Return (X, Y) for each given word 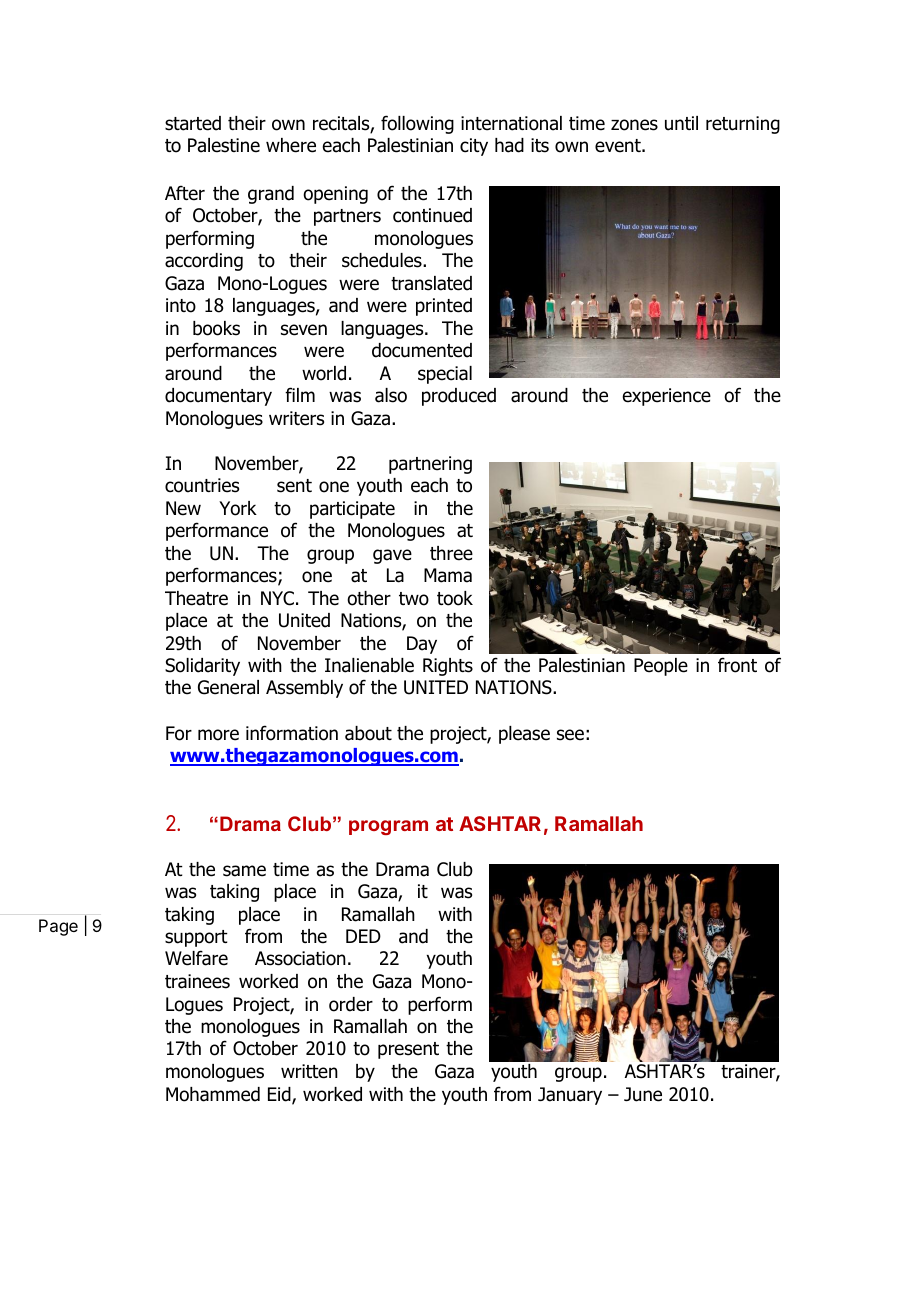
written (309, 1071)
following (417, 124)
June (643, 1094)
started (193, 123)
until (681, 123)
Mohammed (213, 1094)
